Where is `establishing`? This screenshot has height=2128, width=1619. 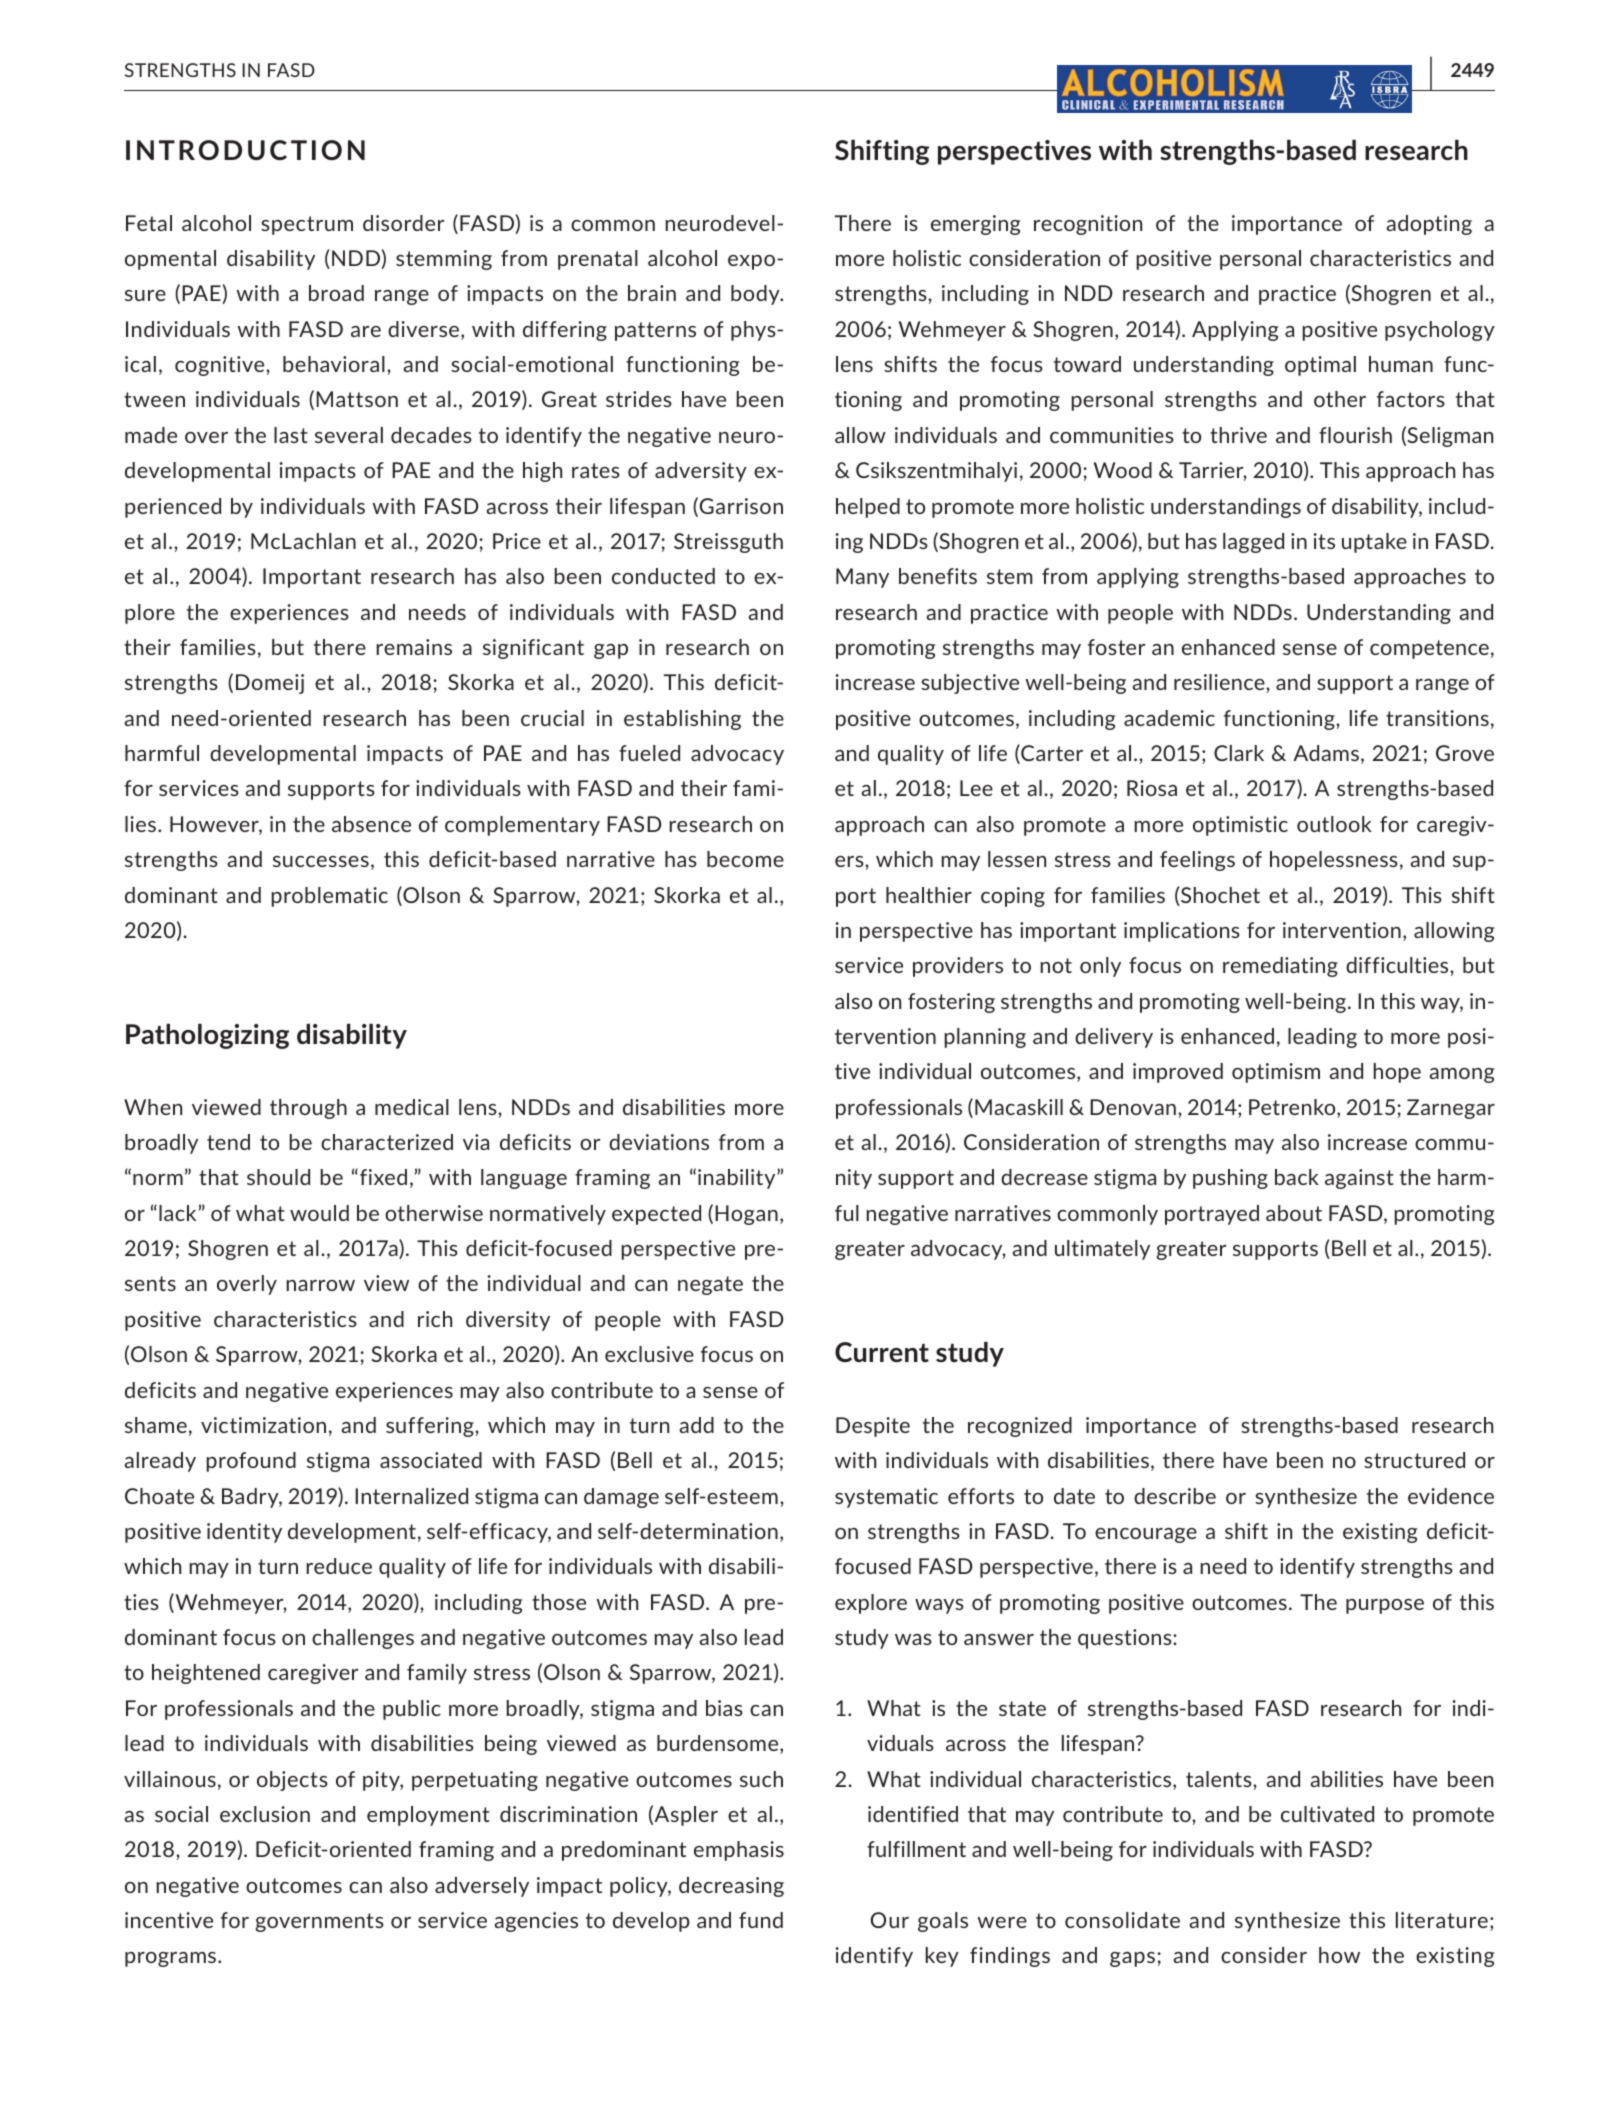
establishing is located at coordinates (682, 720).
